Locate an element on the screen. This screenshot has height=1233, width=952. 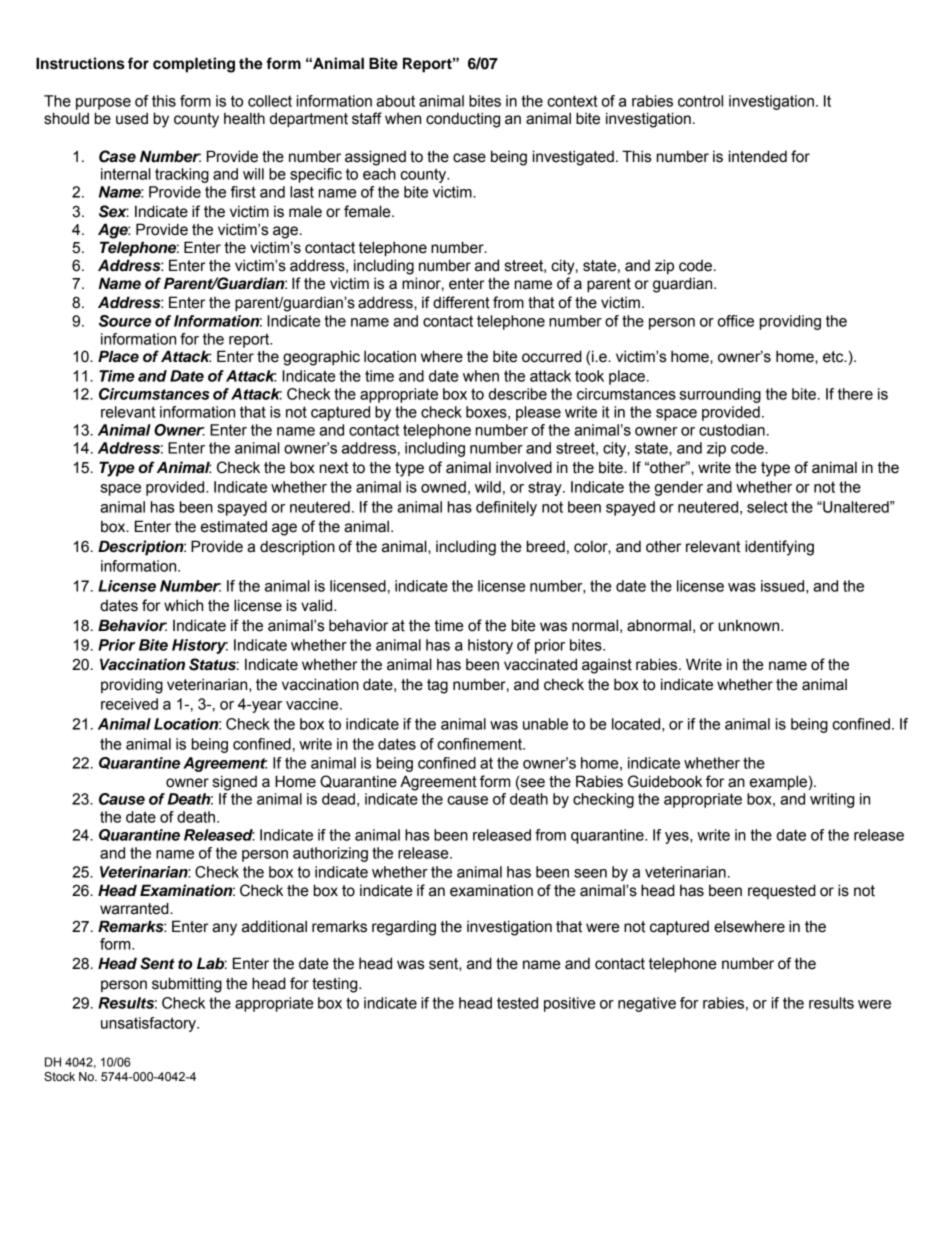
Guidebook is located at coordinates (665, 781).
